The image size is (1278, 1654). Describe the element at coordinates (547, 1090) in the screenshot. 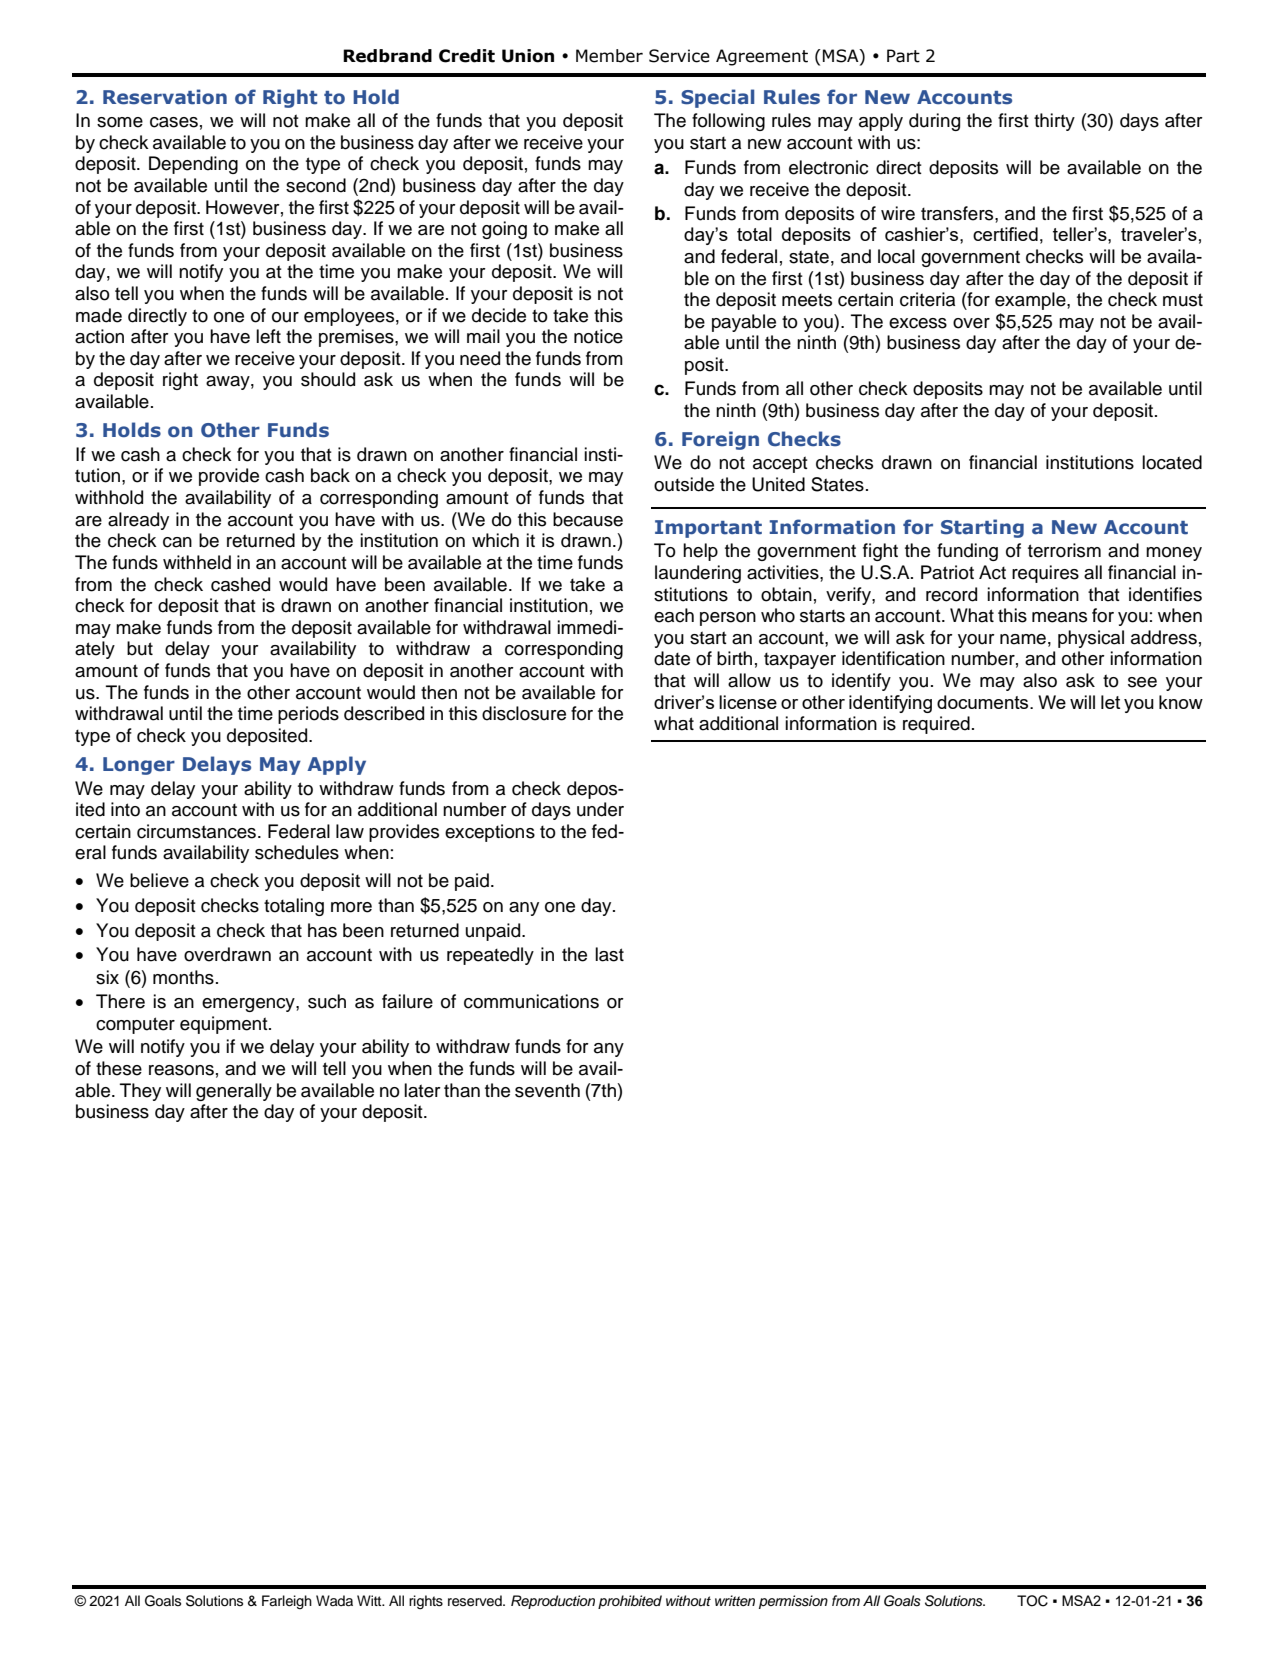

I see `seventh` at that location.
